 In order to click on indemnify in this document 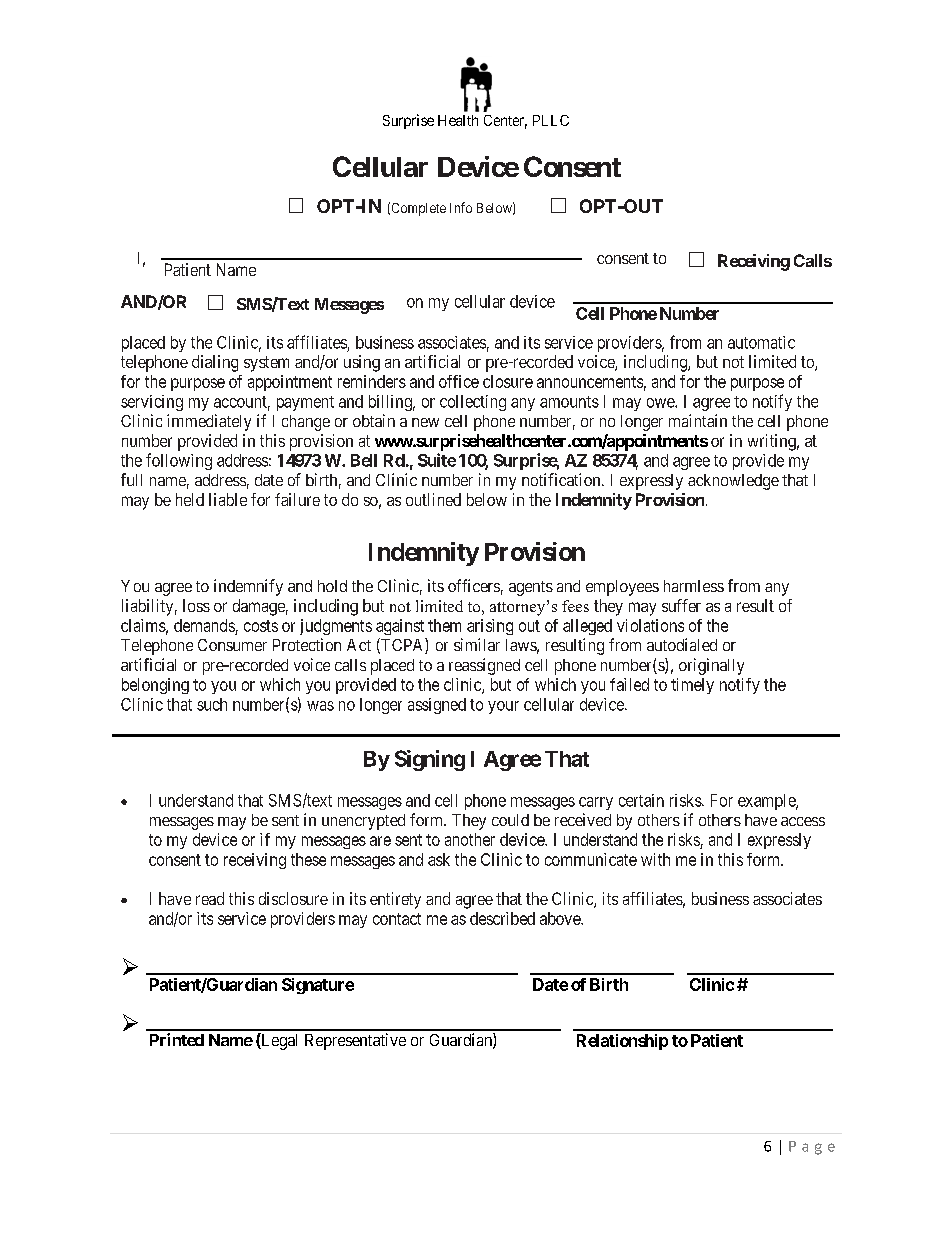, I will do `click(248, 587)`.
